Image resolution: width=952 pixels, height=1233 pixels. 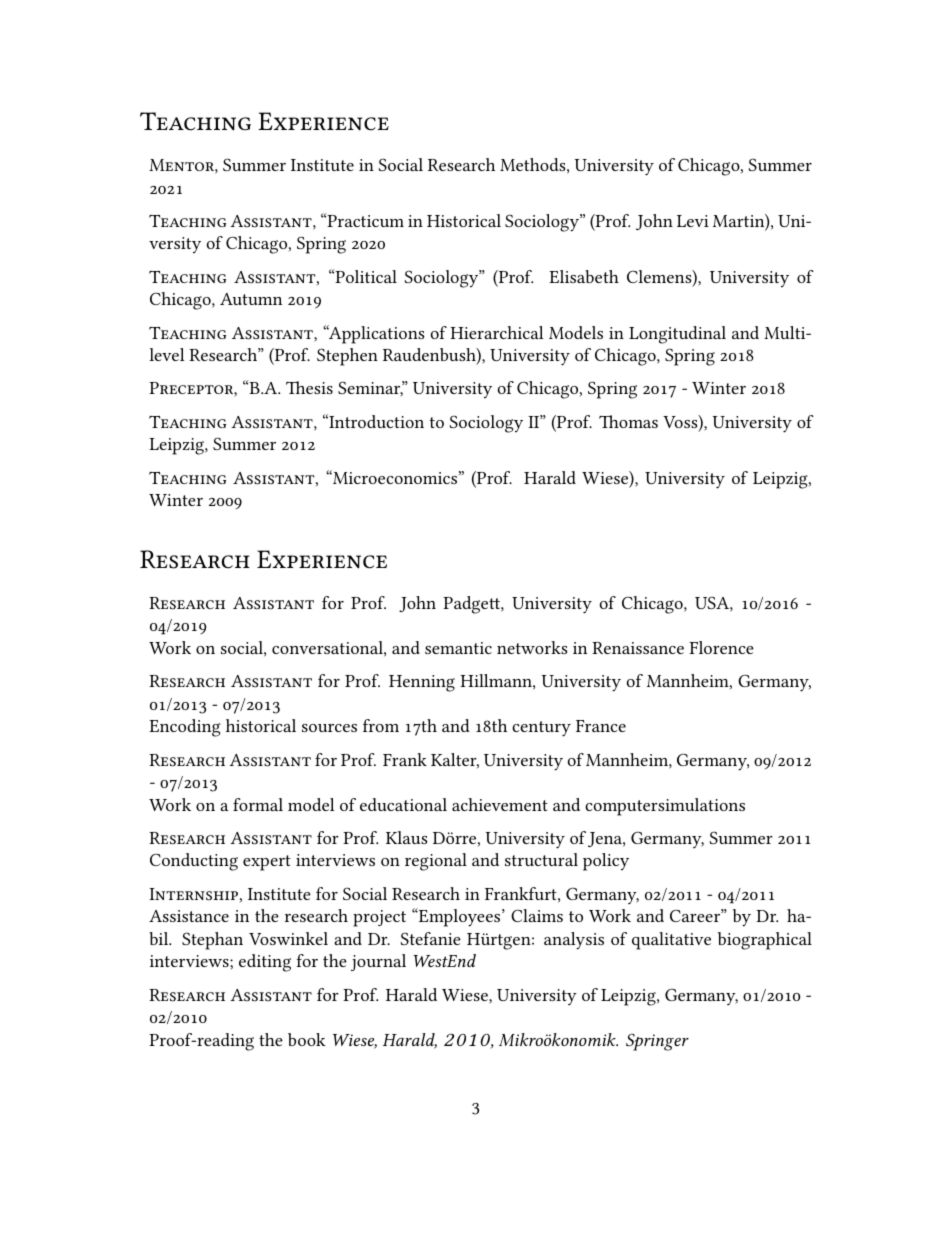 I want to click on Levi, so click(x=693, y=221).
